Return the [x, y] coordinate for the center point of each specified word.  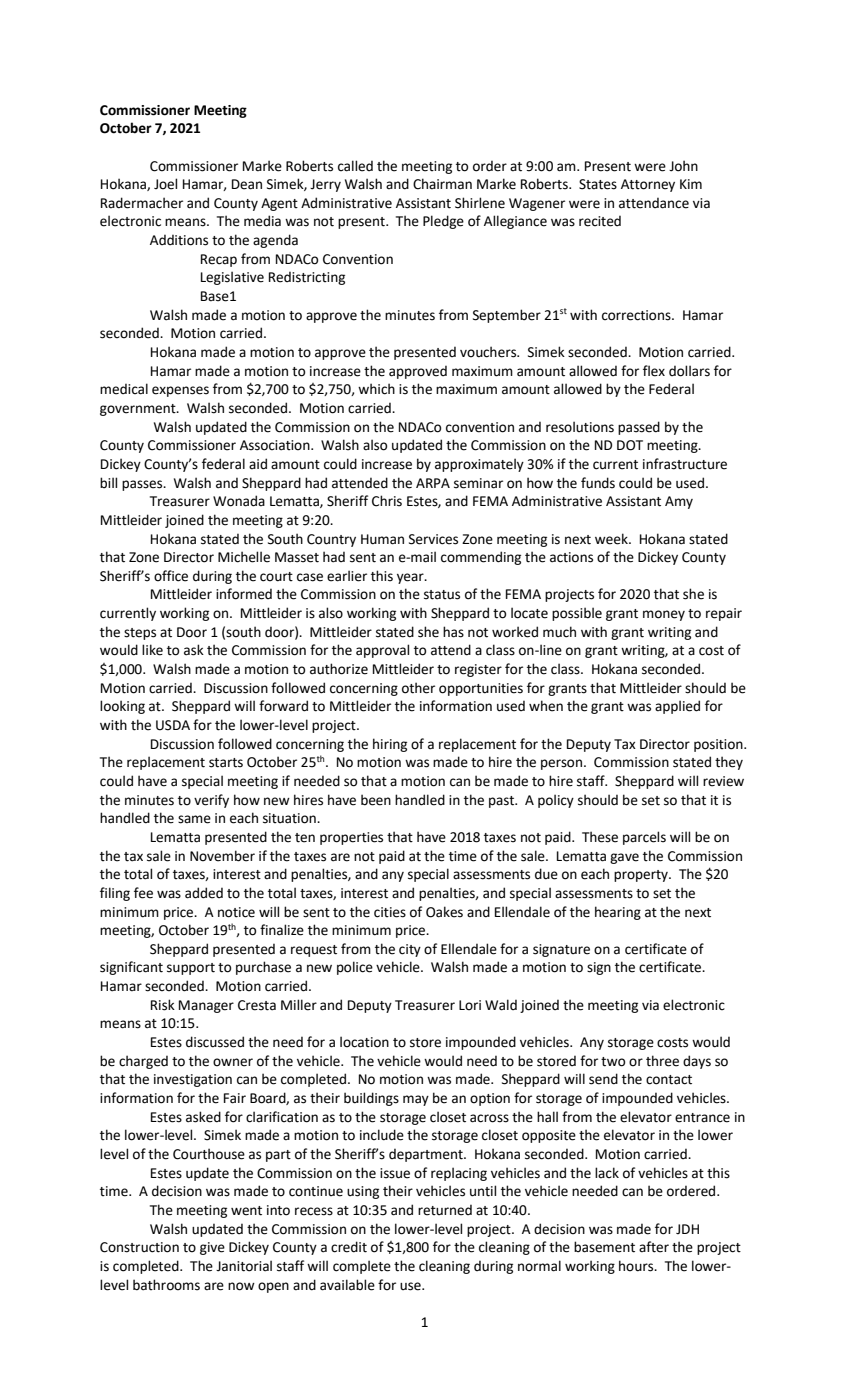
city [410, 950]
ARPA [433, 483]
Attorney [648, 185]
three [662, 1061]
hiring [390, 745]
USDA [173, 725]
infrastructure [685, 464]
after [654, 1247]
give [212, 1248]
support [191, 969]
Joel [165, 184]
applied [677, 707]
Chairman [442, 184]
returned [445, 1210]
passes [143, 485]
